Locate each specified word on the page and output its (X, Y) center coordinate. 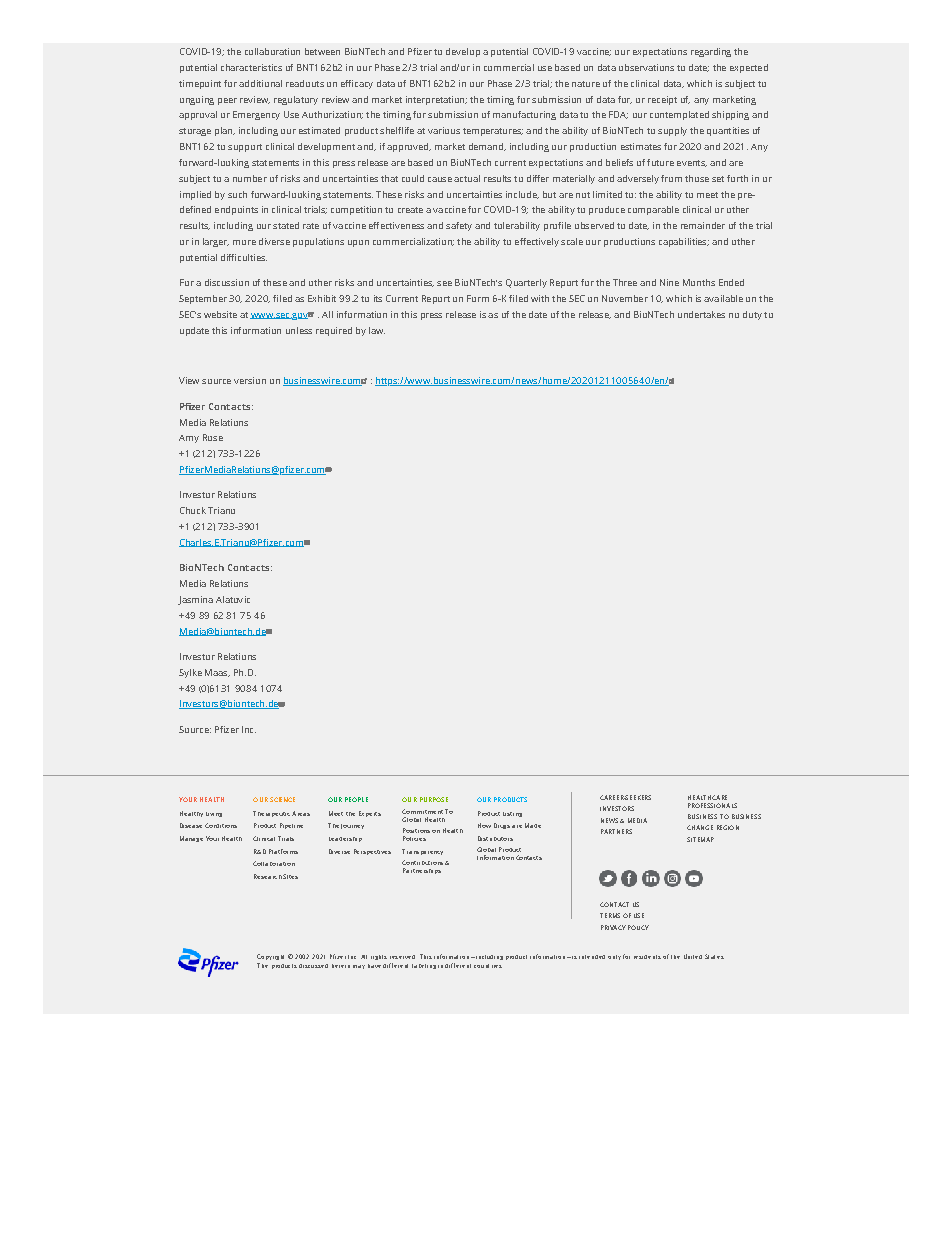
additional (260, 83)
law (377, 330)
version (250, 380)
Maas (217, 673)
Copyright (270, 957)
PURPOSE (434, 799)
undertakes (701, 314)
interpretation (436, 100)
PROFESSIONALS (712, 805)
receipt (662, 100)
